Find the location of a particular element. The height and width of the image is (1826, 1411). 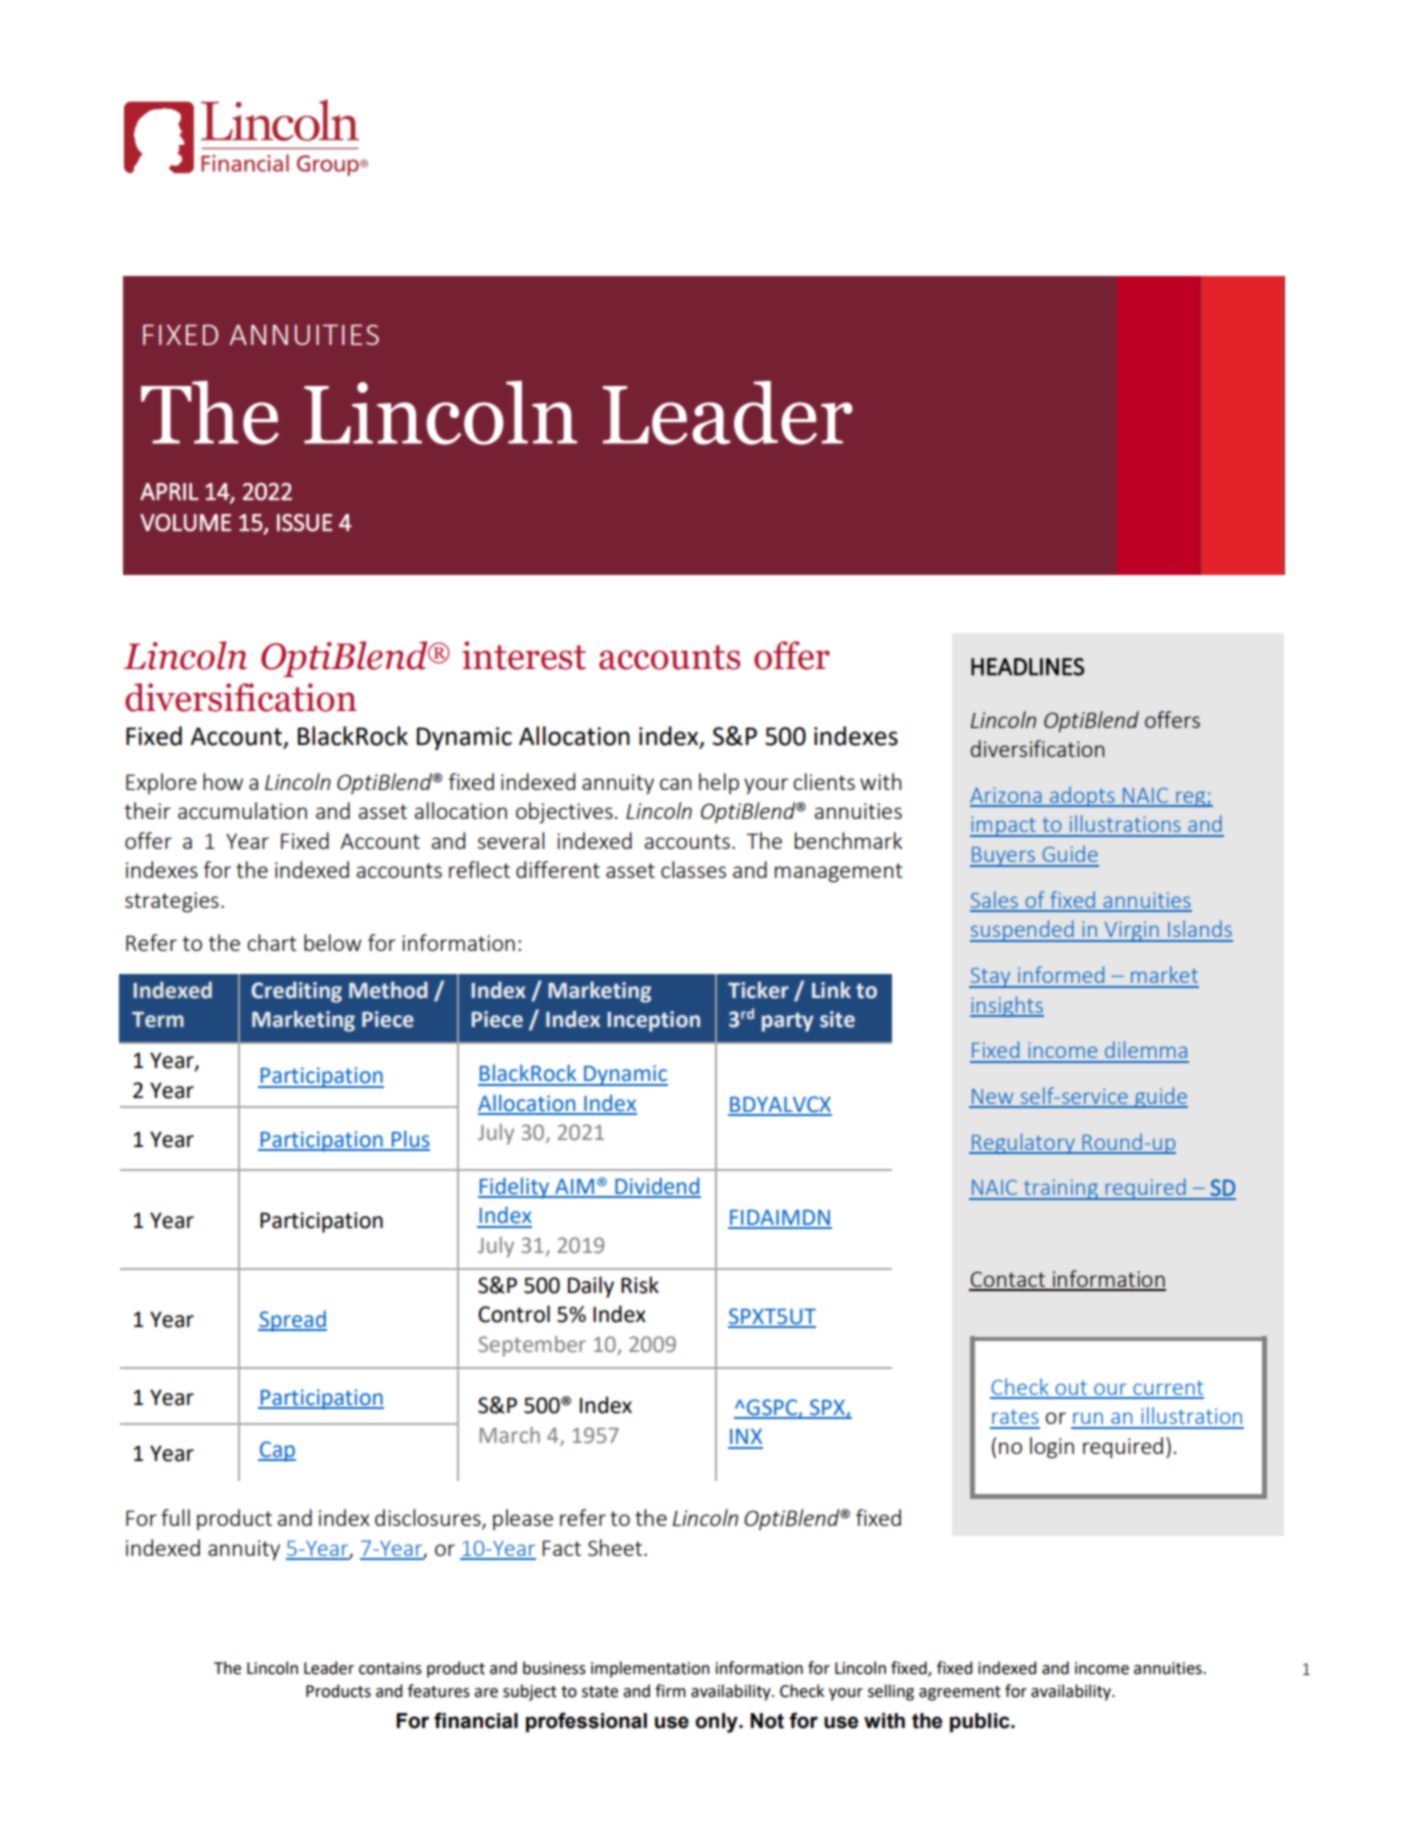

implementation is located at coordinates (650, 1669).
